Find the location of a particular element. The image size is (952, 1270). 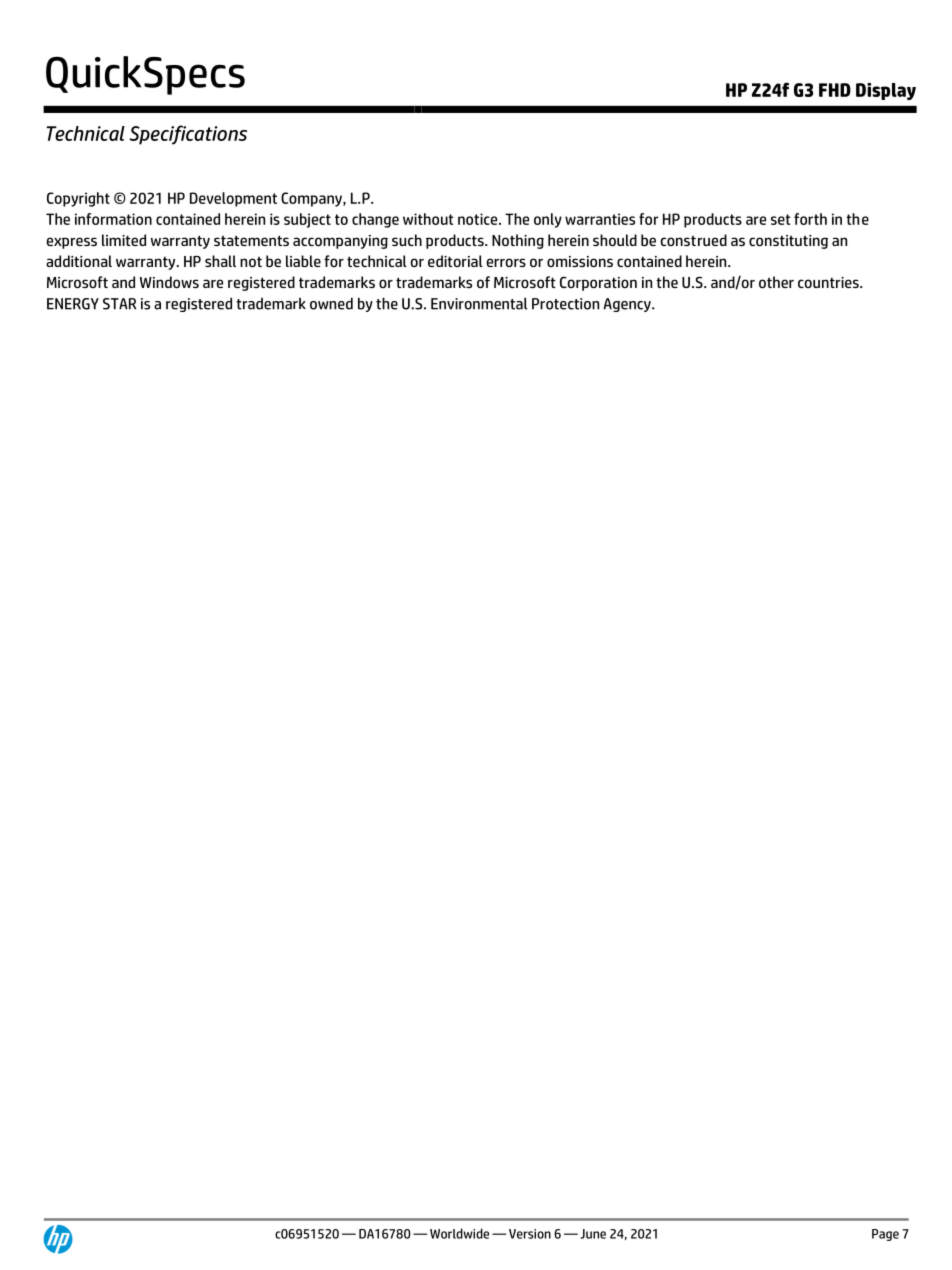

FHD is located at coordinates (835, 90).
